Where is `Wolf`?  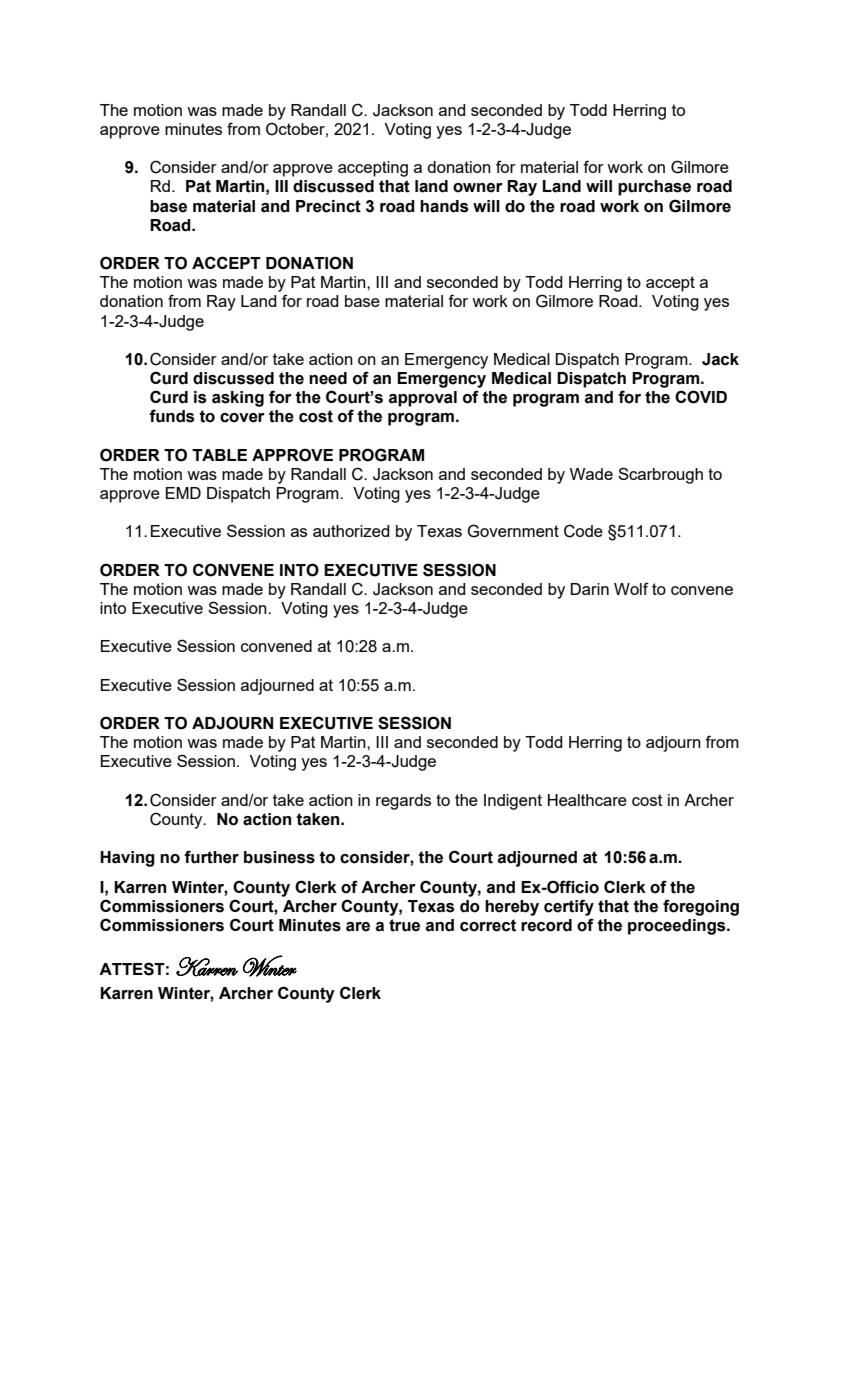
Wolf is located at coordinates (631, 588).
